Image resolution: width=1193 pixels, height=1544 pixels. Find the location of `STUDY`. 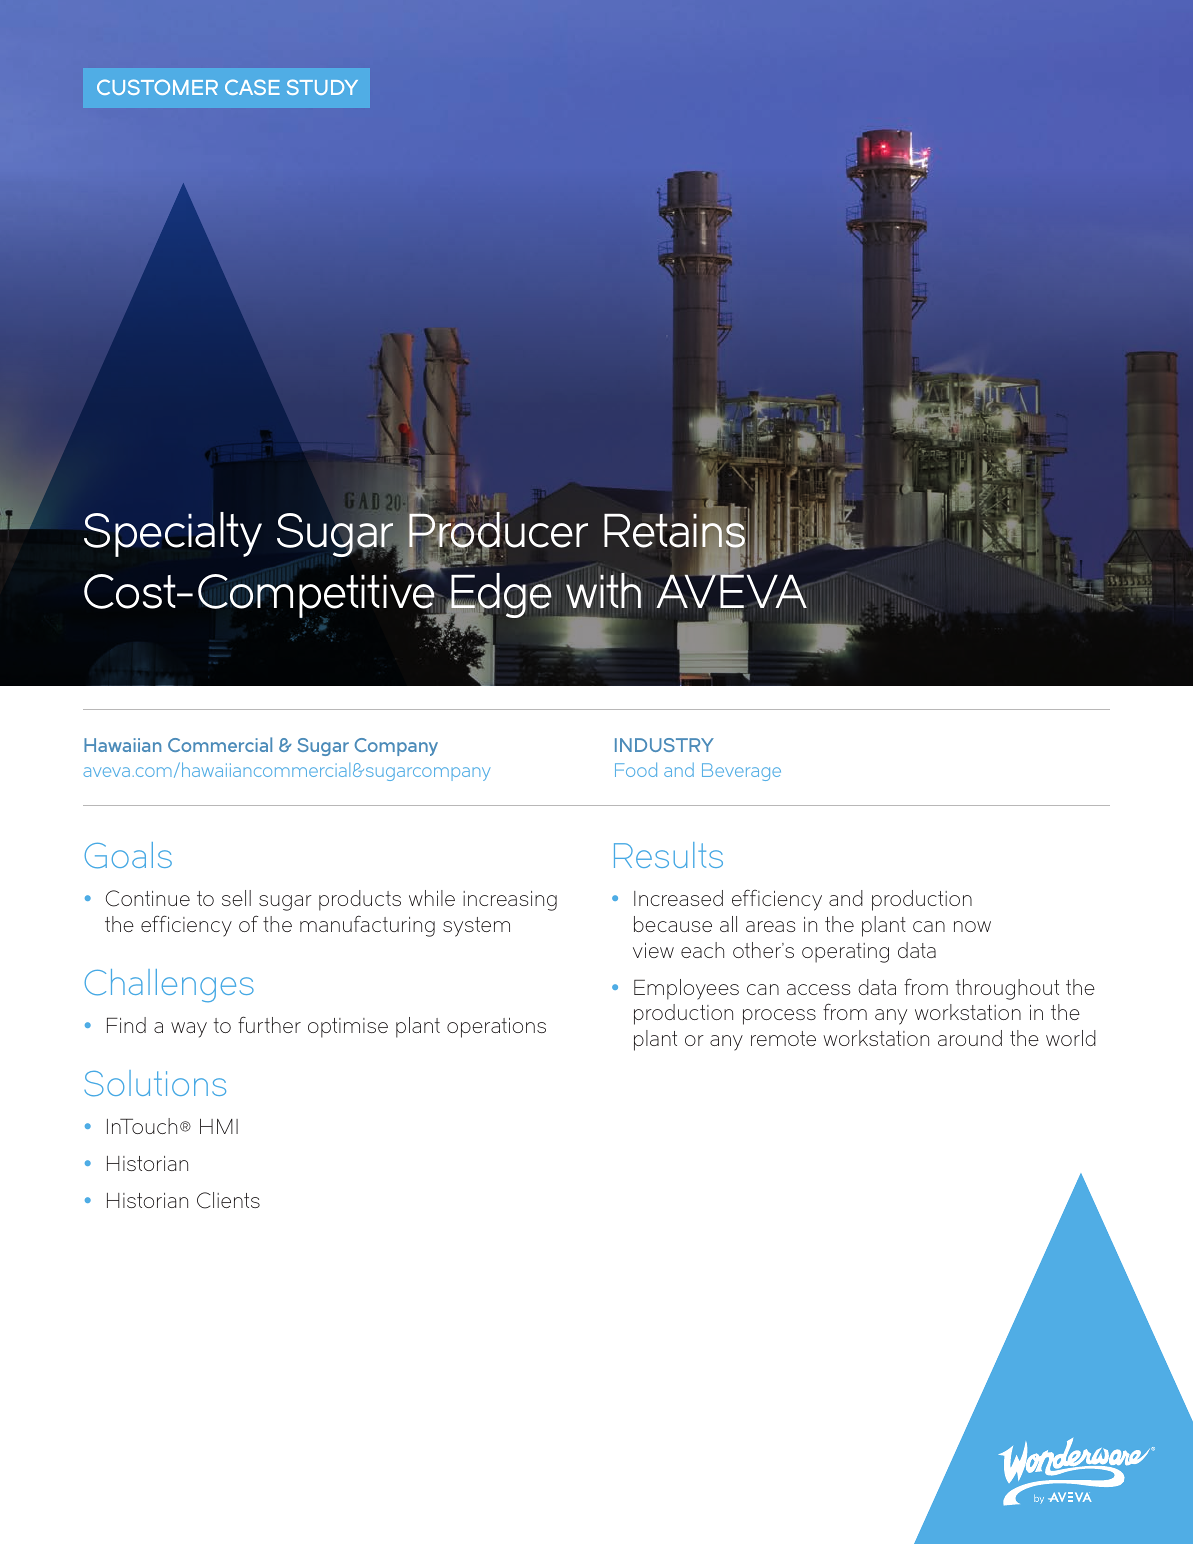

STUDY is located at coordinates (322, 87).
